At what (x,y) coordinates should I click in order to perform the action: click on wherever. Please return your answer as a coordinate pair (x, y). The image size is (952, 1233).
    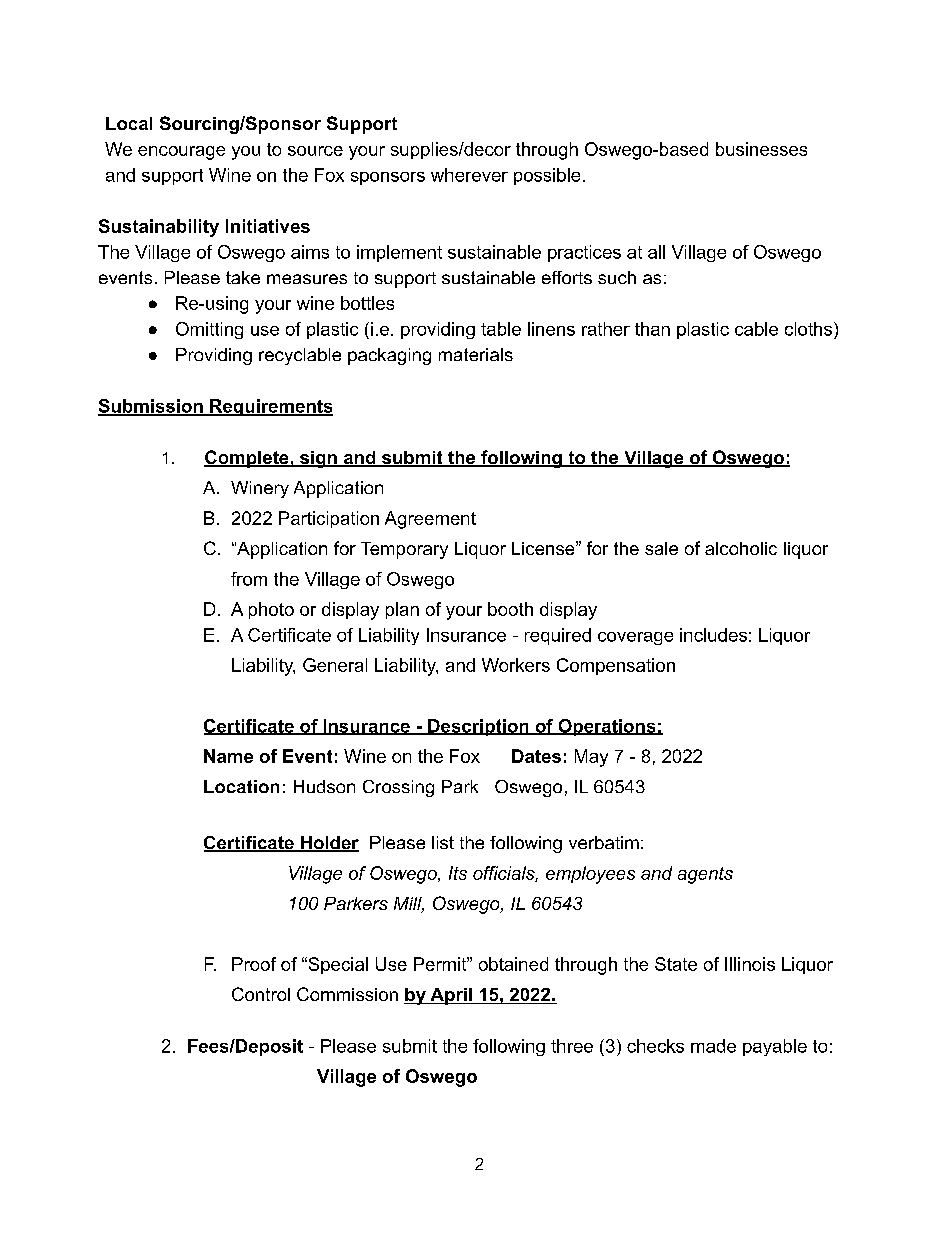
    Looking at the image, I should click on (469, 175).
